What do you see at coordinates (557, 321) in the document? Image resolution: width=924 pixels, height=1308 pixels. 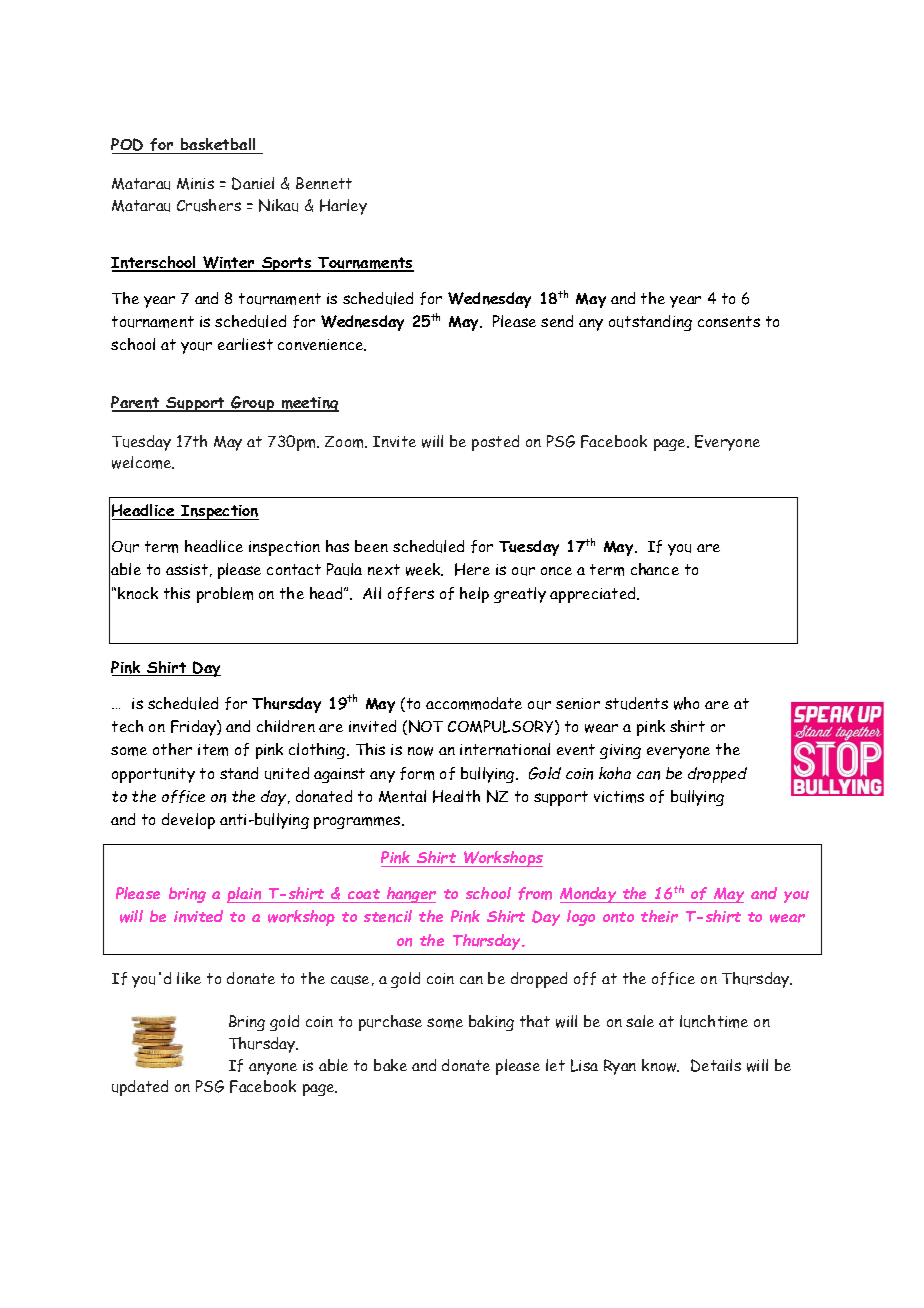 I see `send` at bounding box center [557, 321].
